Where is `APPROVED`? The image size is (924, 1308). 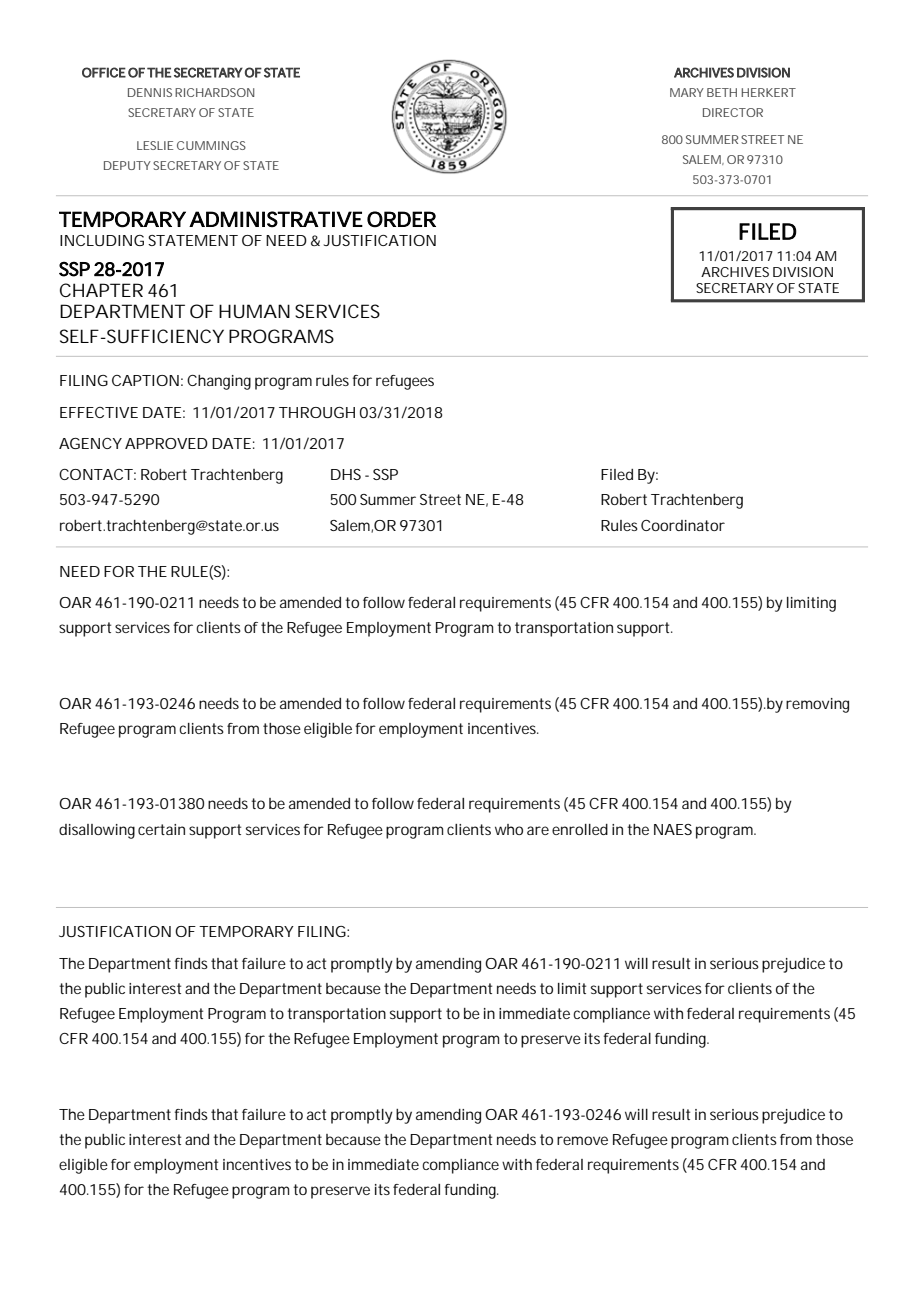 APPROVED is located at coordinates (166, 443).
